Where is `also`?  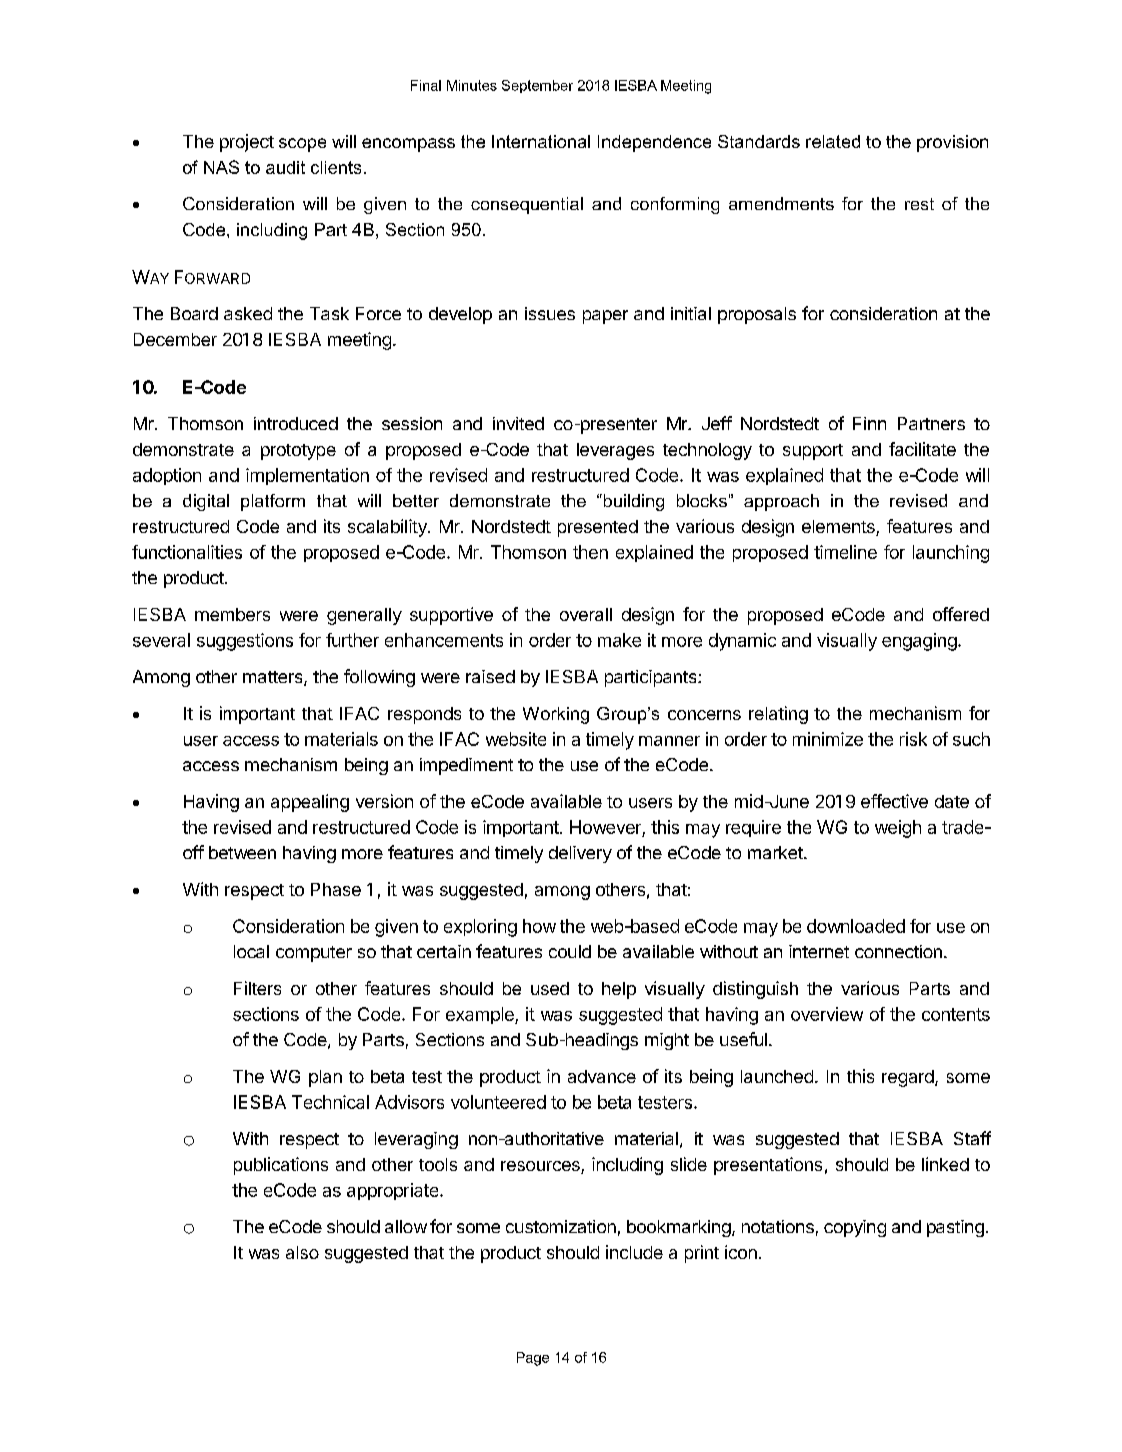 also is located at coordinates (302, 1252).
